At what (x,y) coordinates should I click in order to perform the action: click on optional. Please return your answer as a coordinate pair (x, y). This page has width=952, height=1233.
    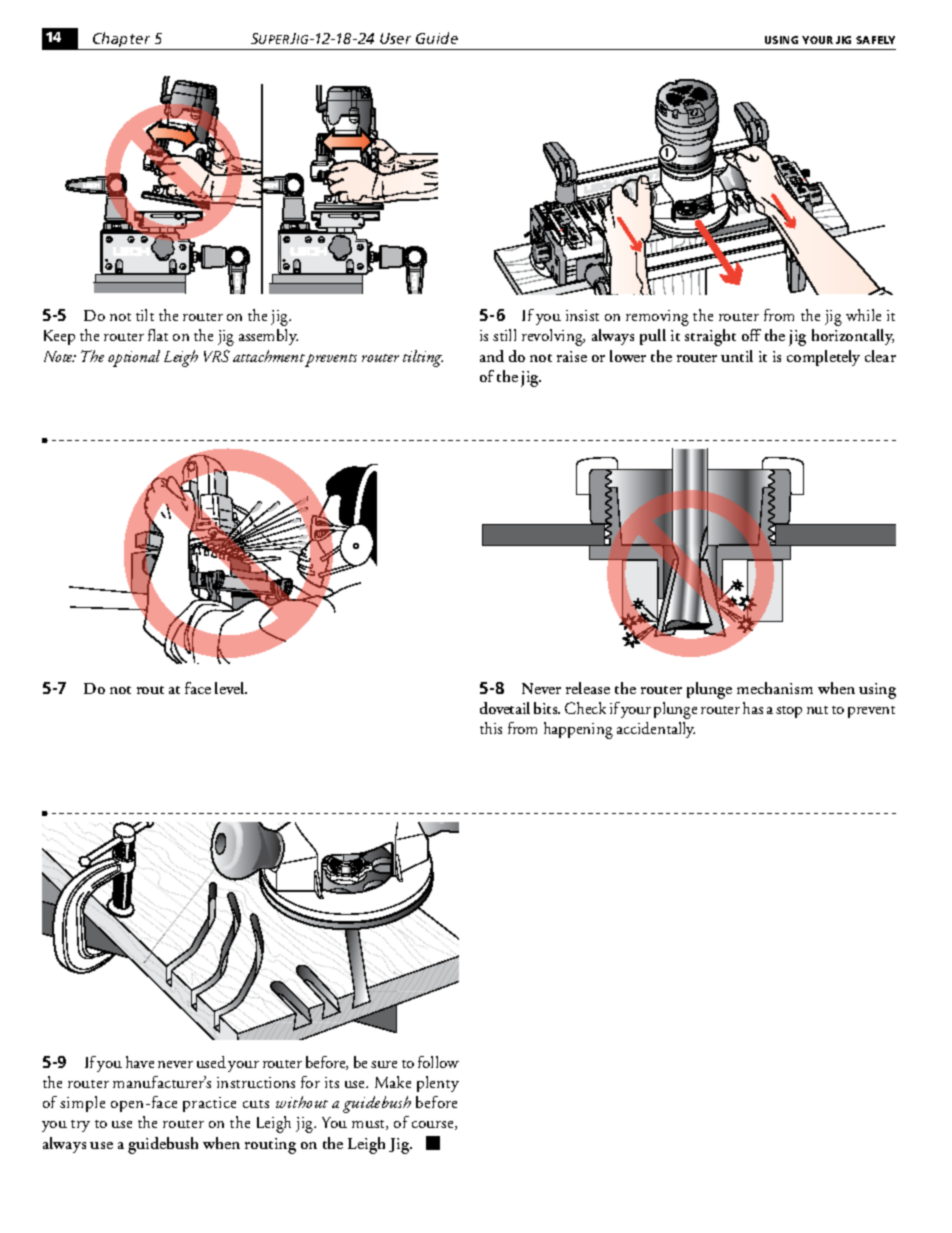
    Looking at the image, I should click on (134, 358).
